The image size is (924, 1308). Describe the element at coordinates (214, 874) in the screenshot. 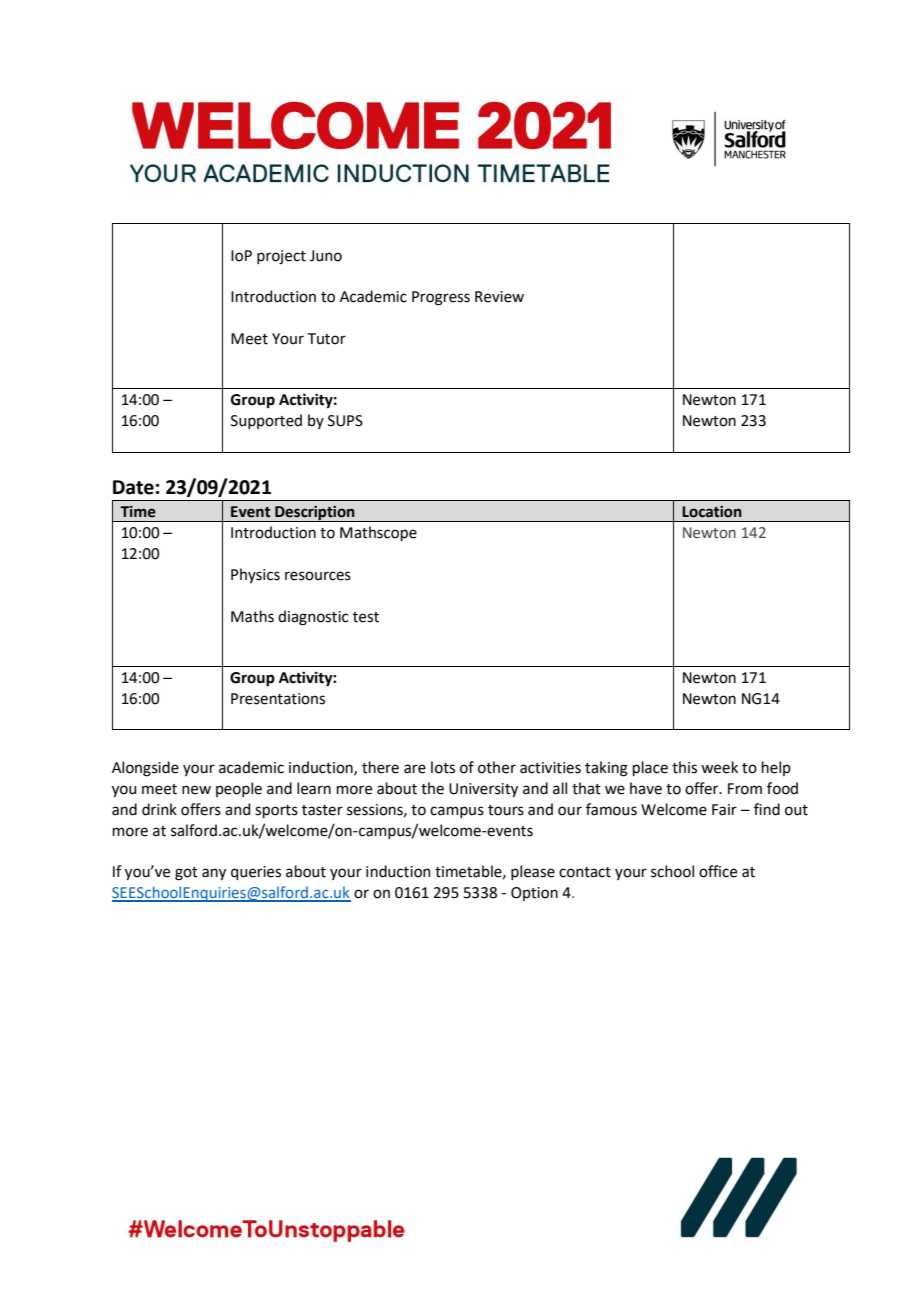

I see `any` at that location.
